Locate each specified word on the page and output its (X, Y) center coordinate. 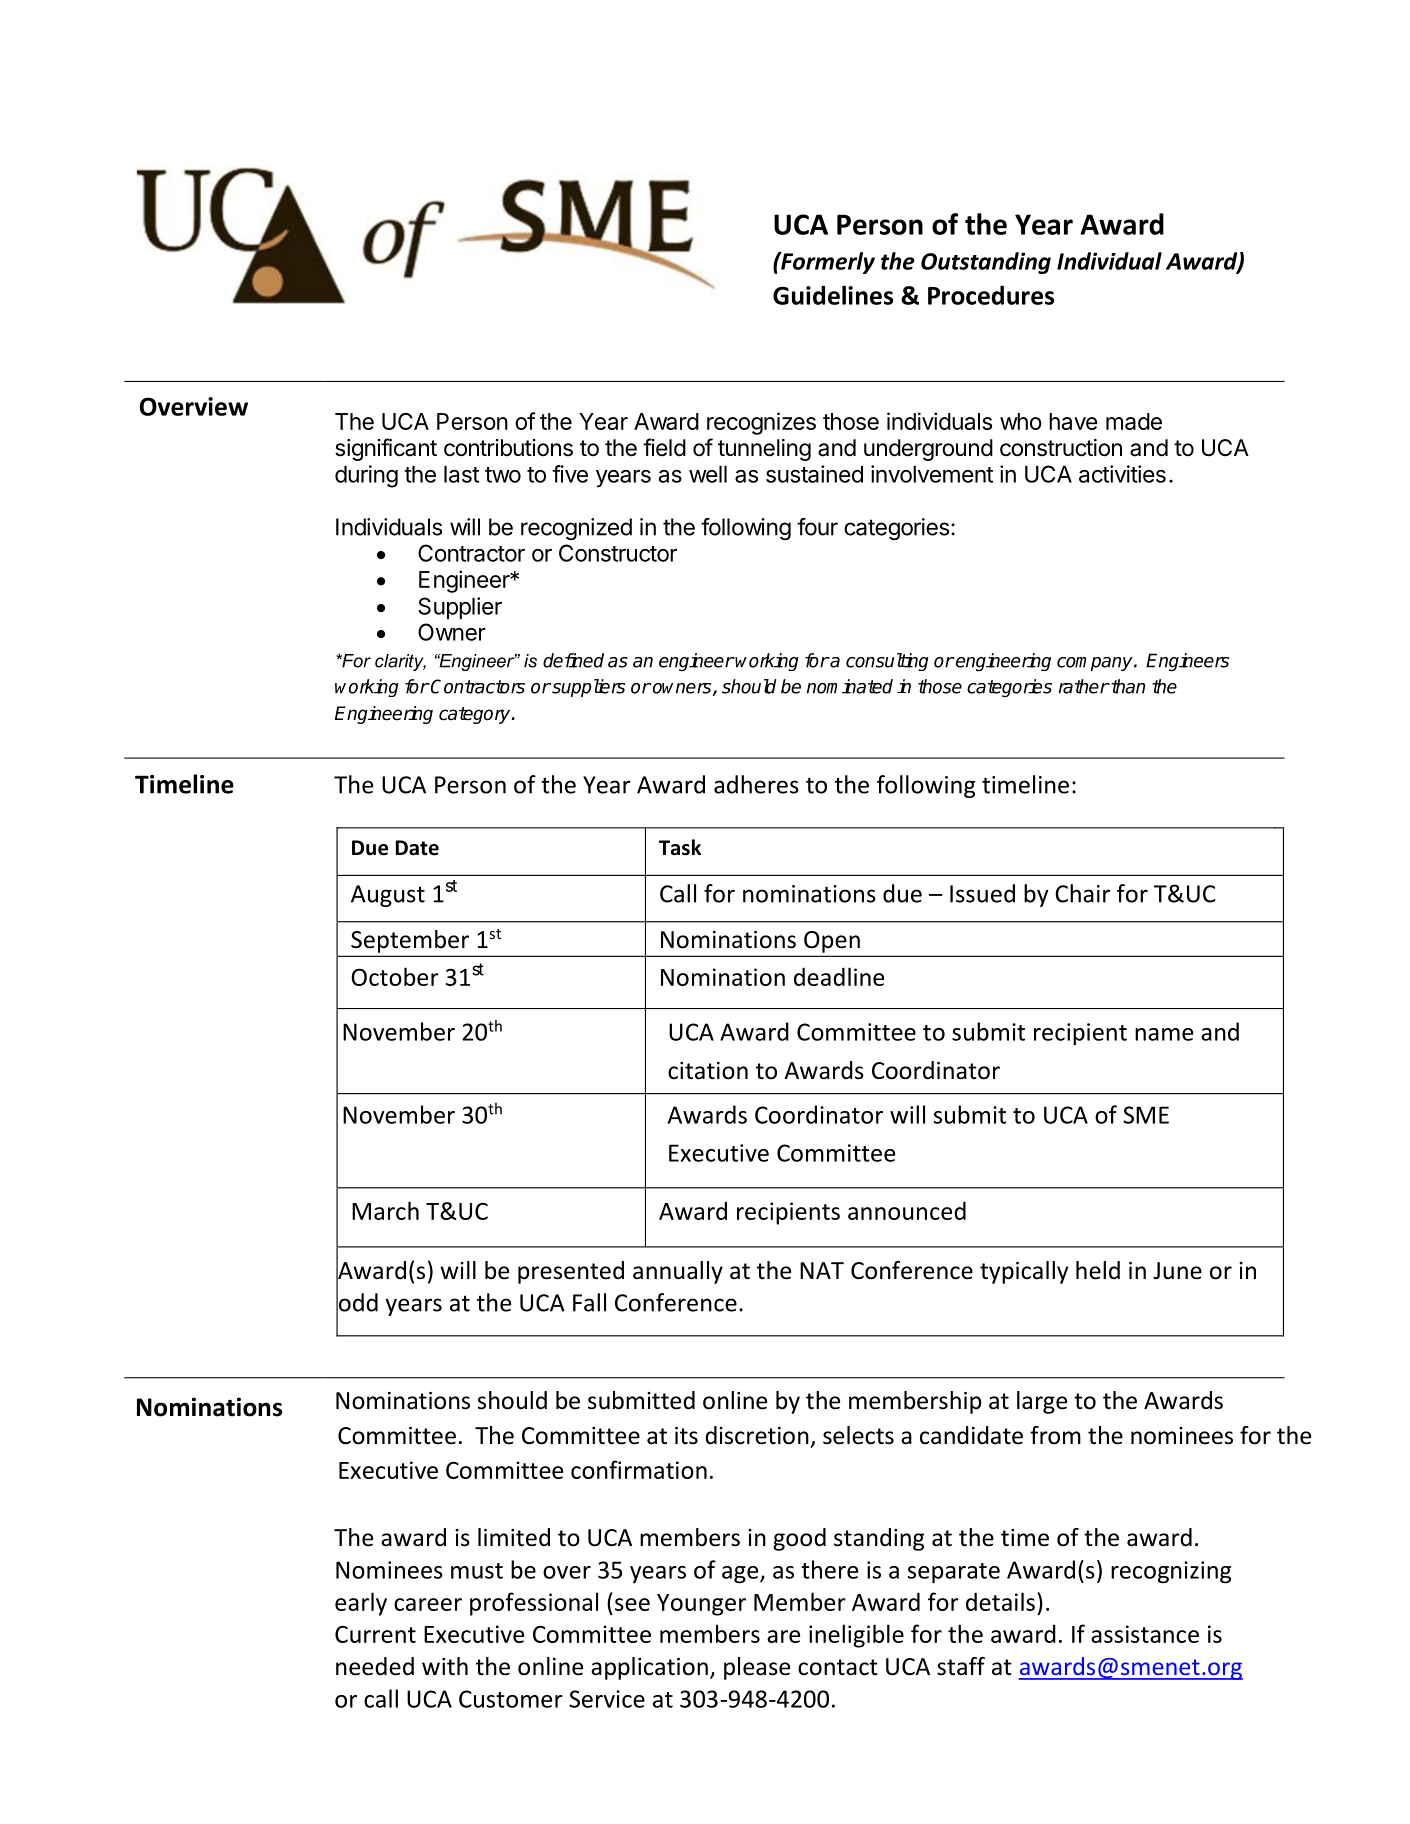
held (1098, 1270)
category (476, 715)
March (385, 1210)
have (1073, 421)
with (445, 1666)
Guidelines (833, 295)
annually (678, 1272)
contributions (508, 448)
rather (1084, 686)
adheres (756, 784)
